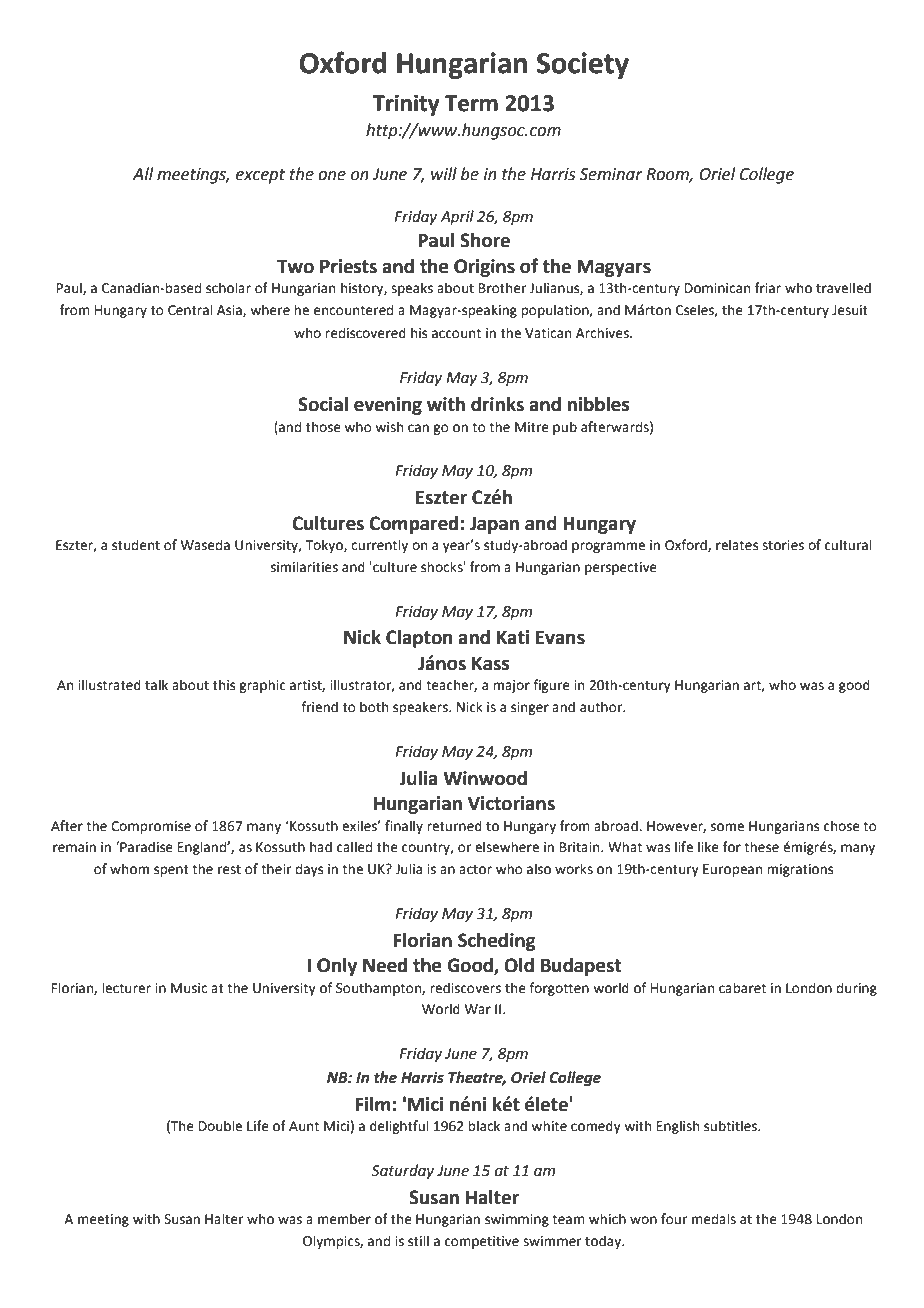  What do you see at coordinates (783, 545) in the page?
I see `stories` at bounding box center [783, 545].
